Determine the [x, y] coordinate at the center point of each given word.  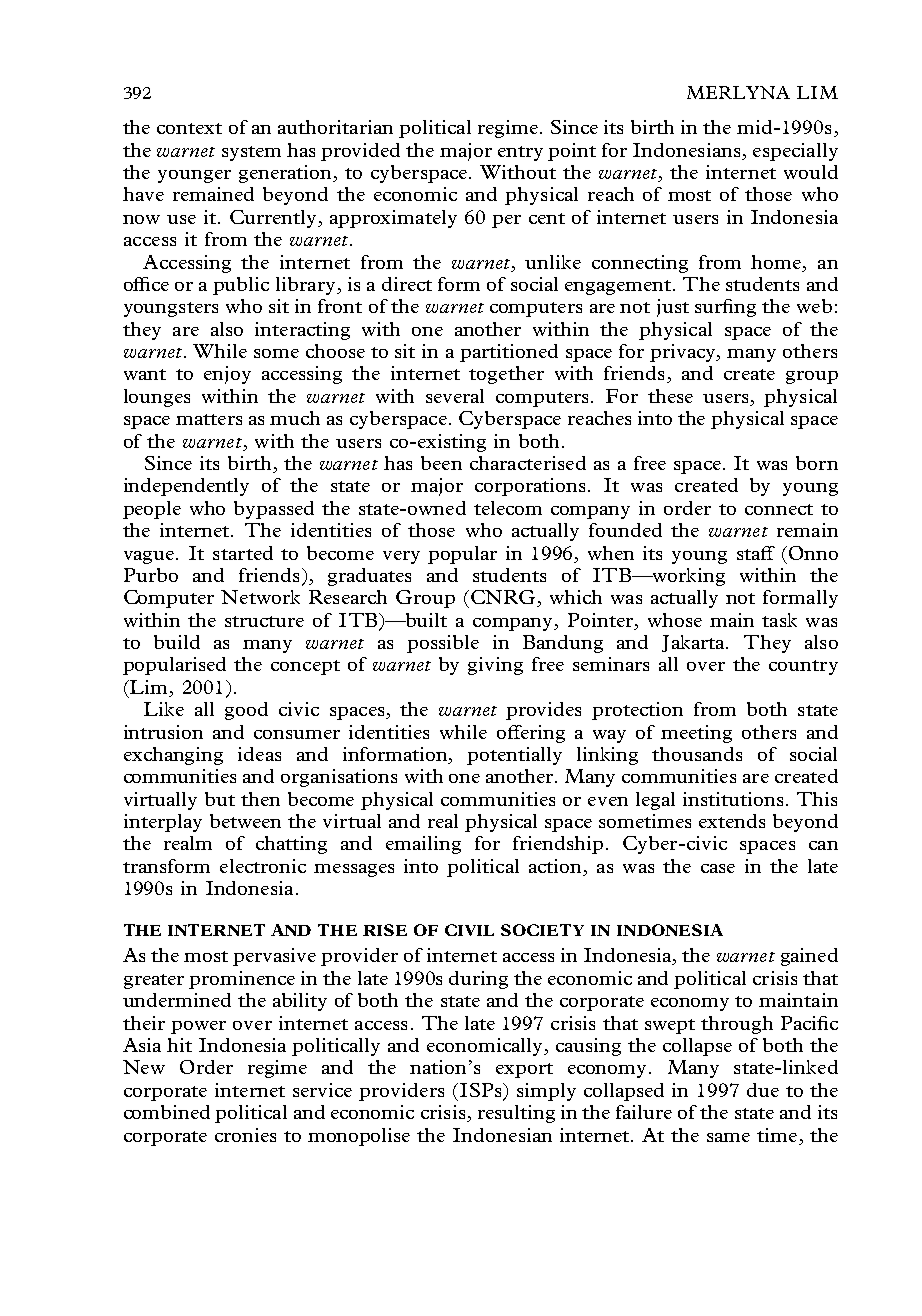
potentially [514, 756]
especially [795, 152]
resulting [516, 1114]
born [817, 463]
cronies [245, 1135]
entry [520, 153]
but [220, 799]
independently [186, 487]
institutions [733, 799]
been [441, 463]
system [251, 153]
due [763, 1090]
